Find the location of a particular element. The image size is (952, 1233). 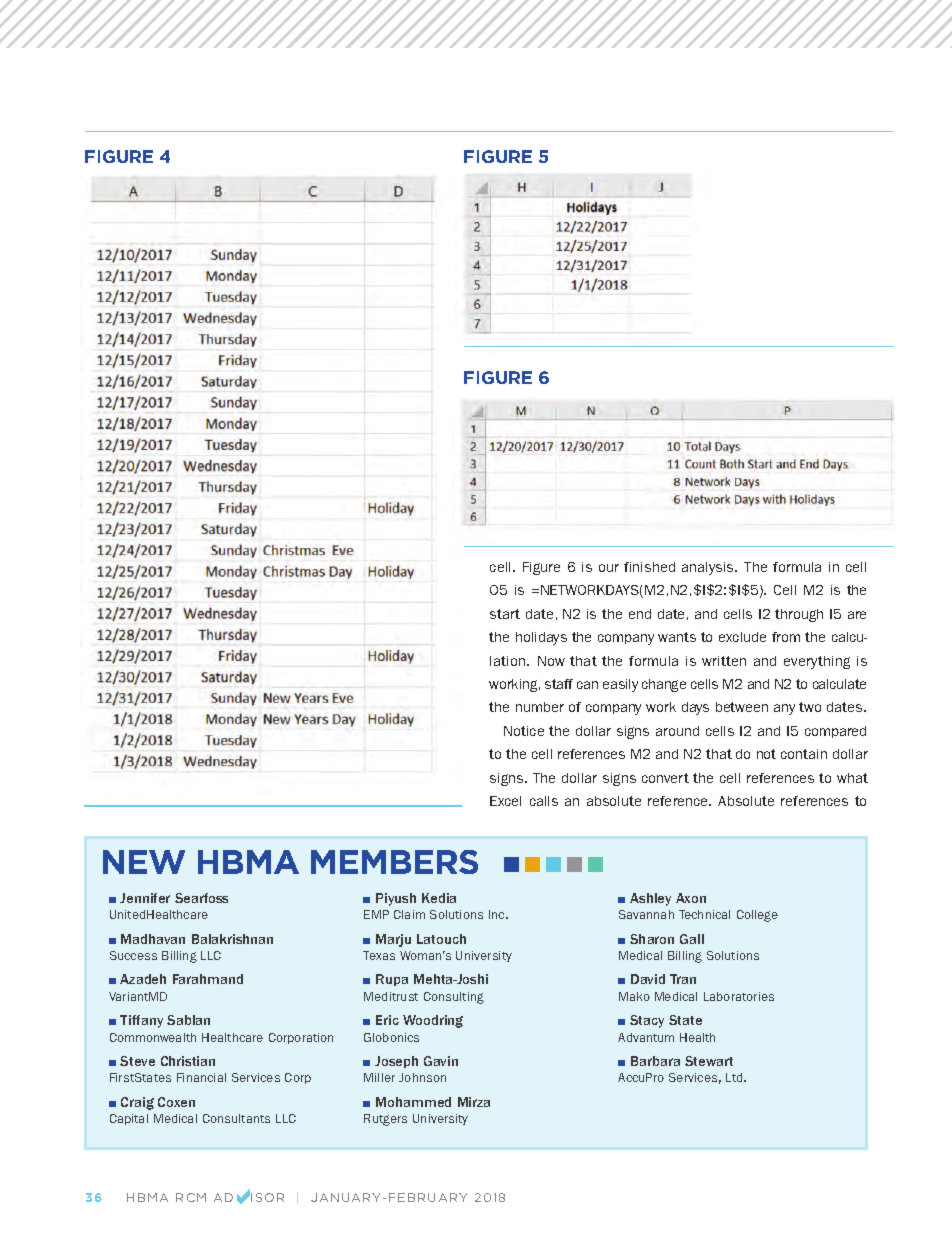

Consulting is located at coordinates (454, 998).
